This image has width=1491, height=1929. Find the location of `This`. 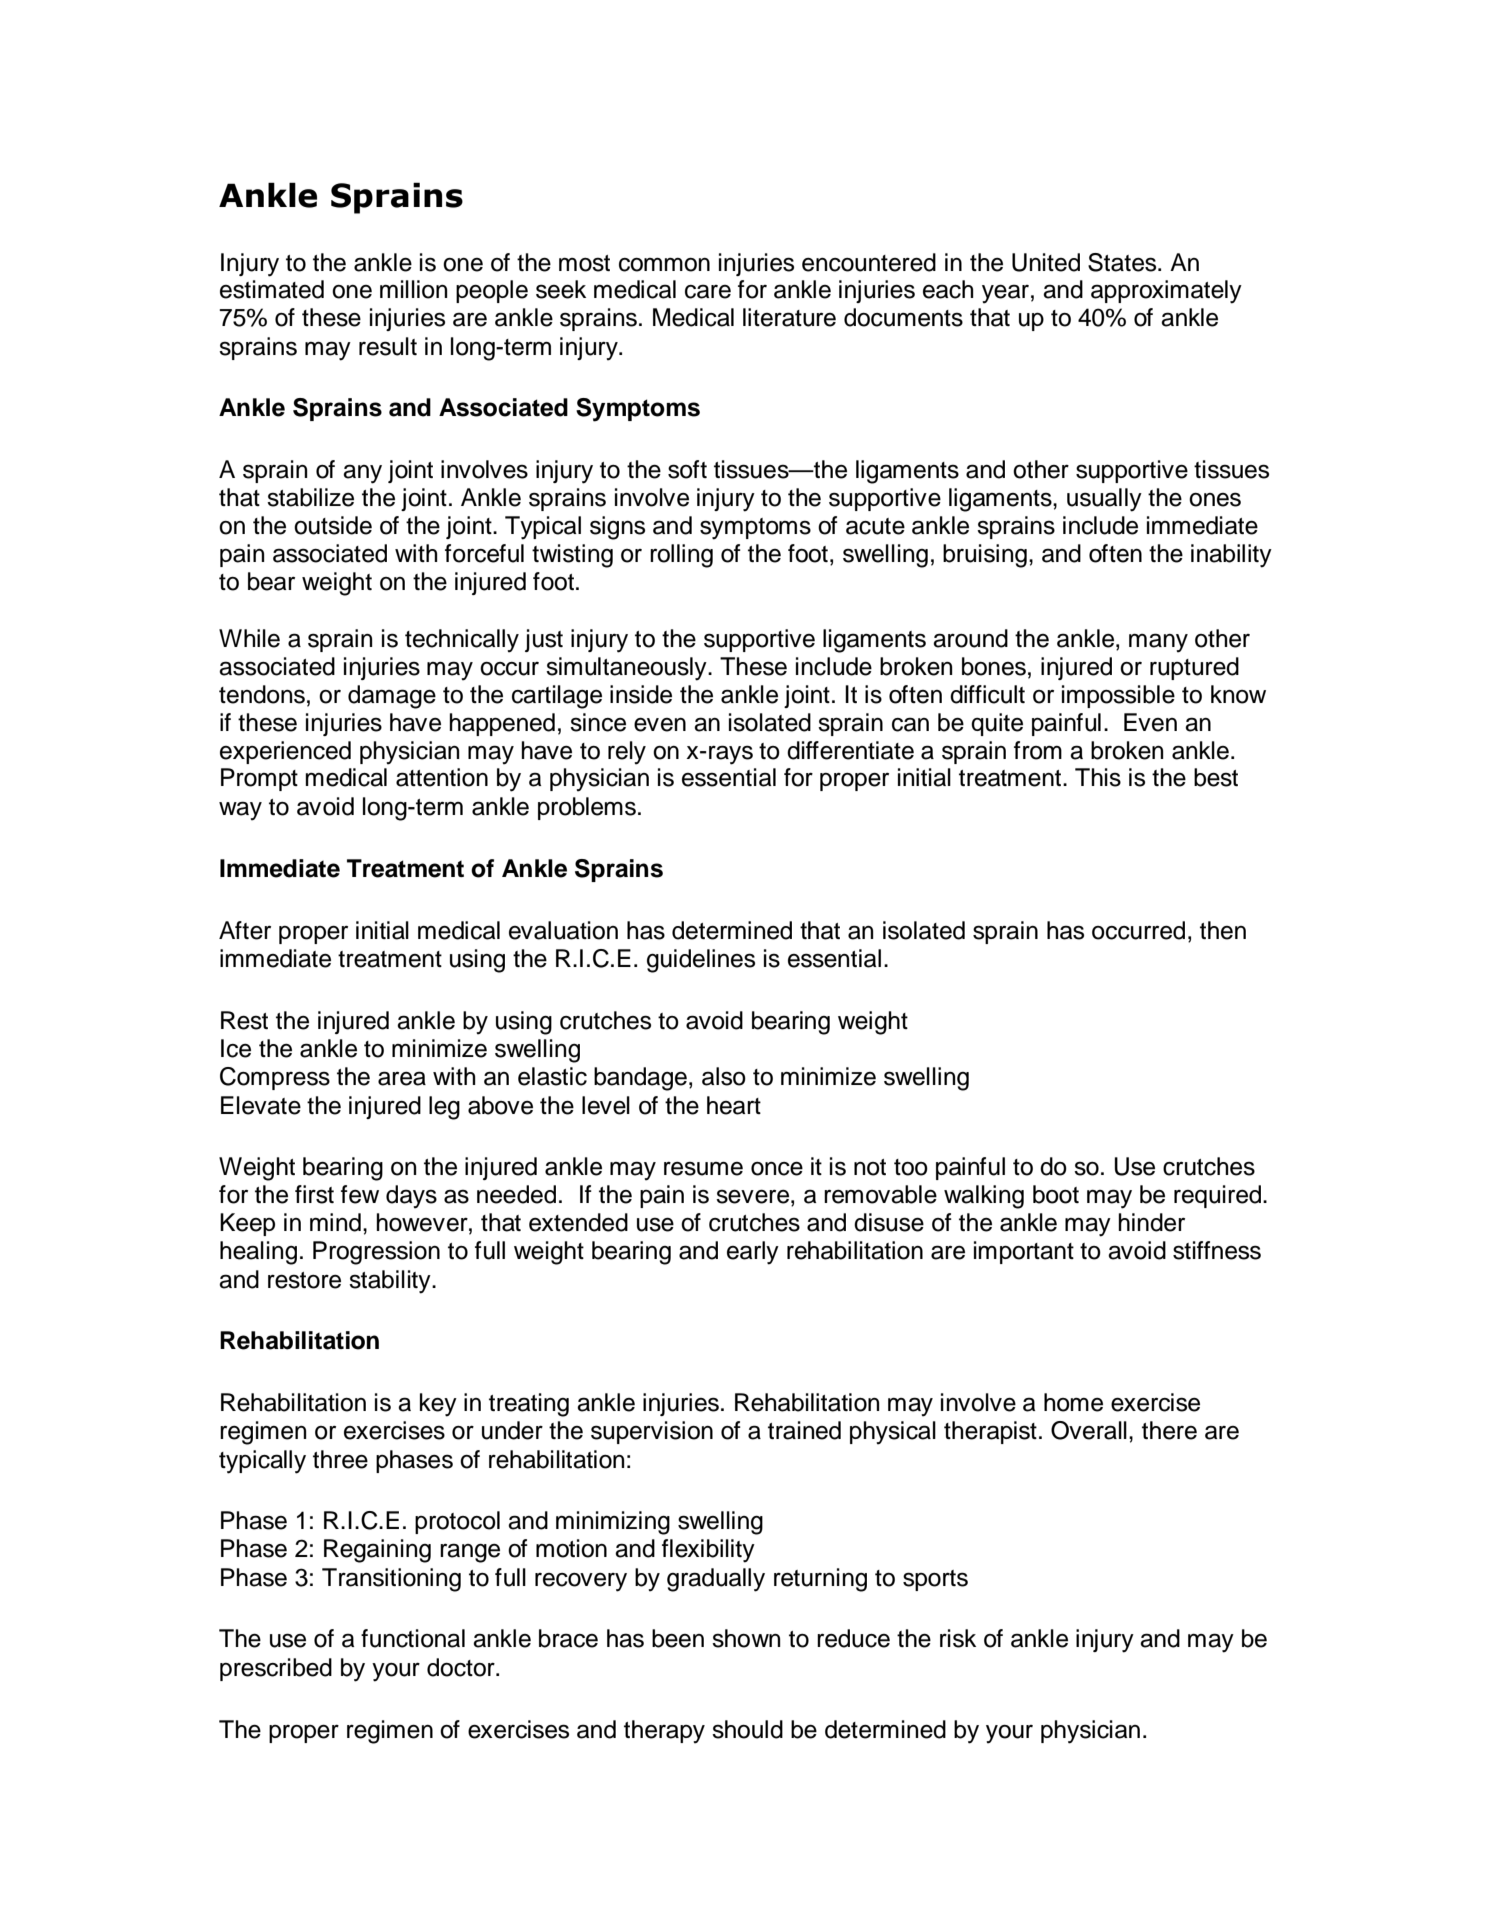

This is located at coordinates (1098, 777).
